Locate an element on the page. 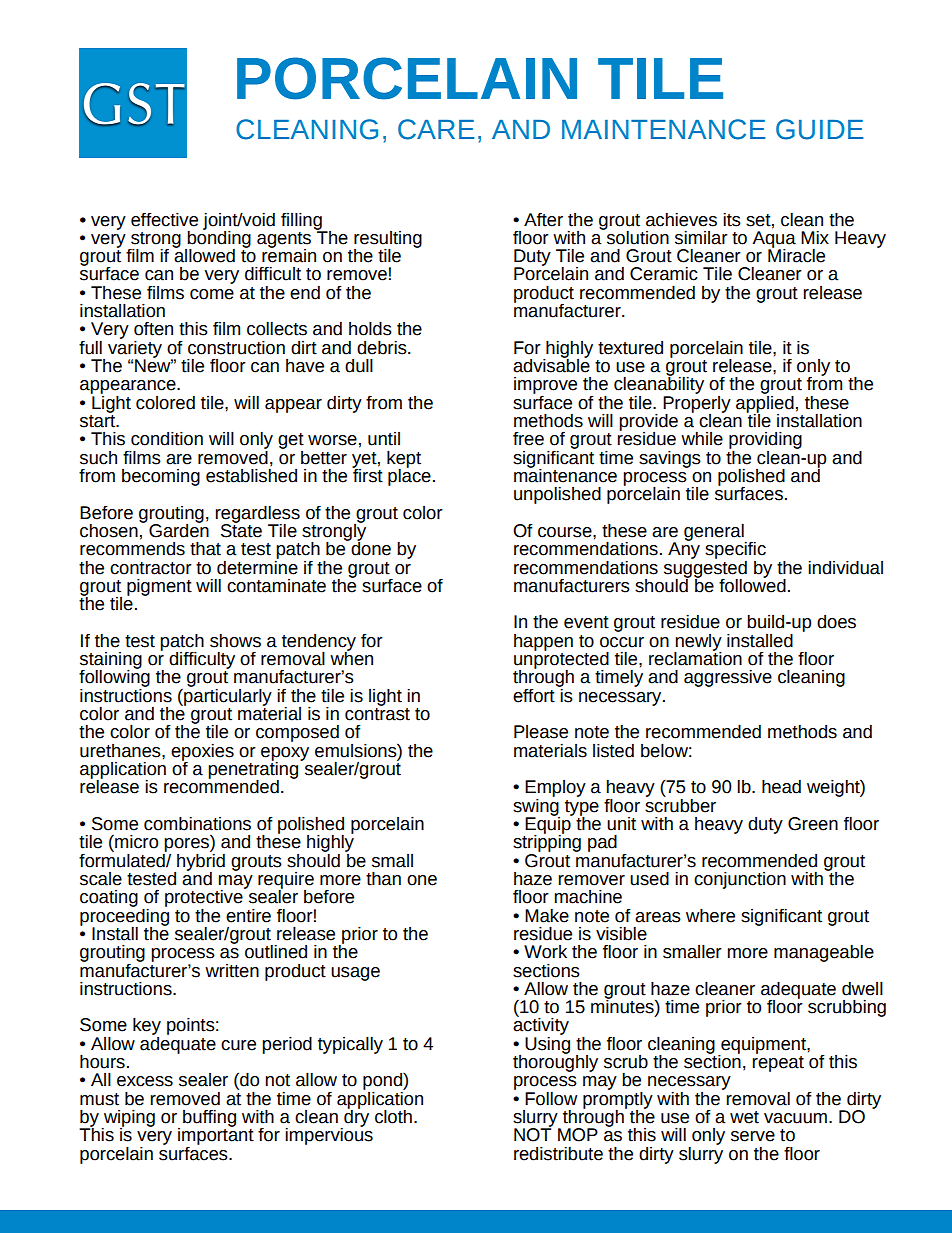 The image size is (952, 1233). aggressive is located at coordinates (728, 678).
